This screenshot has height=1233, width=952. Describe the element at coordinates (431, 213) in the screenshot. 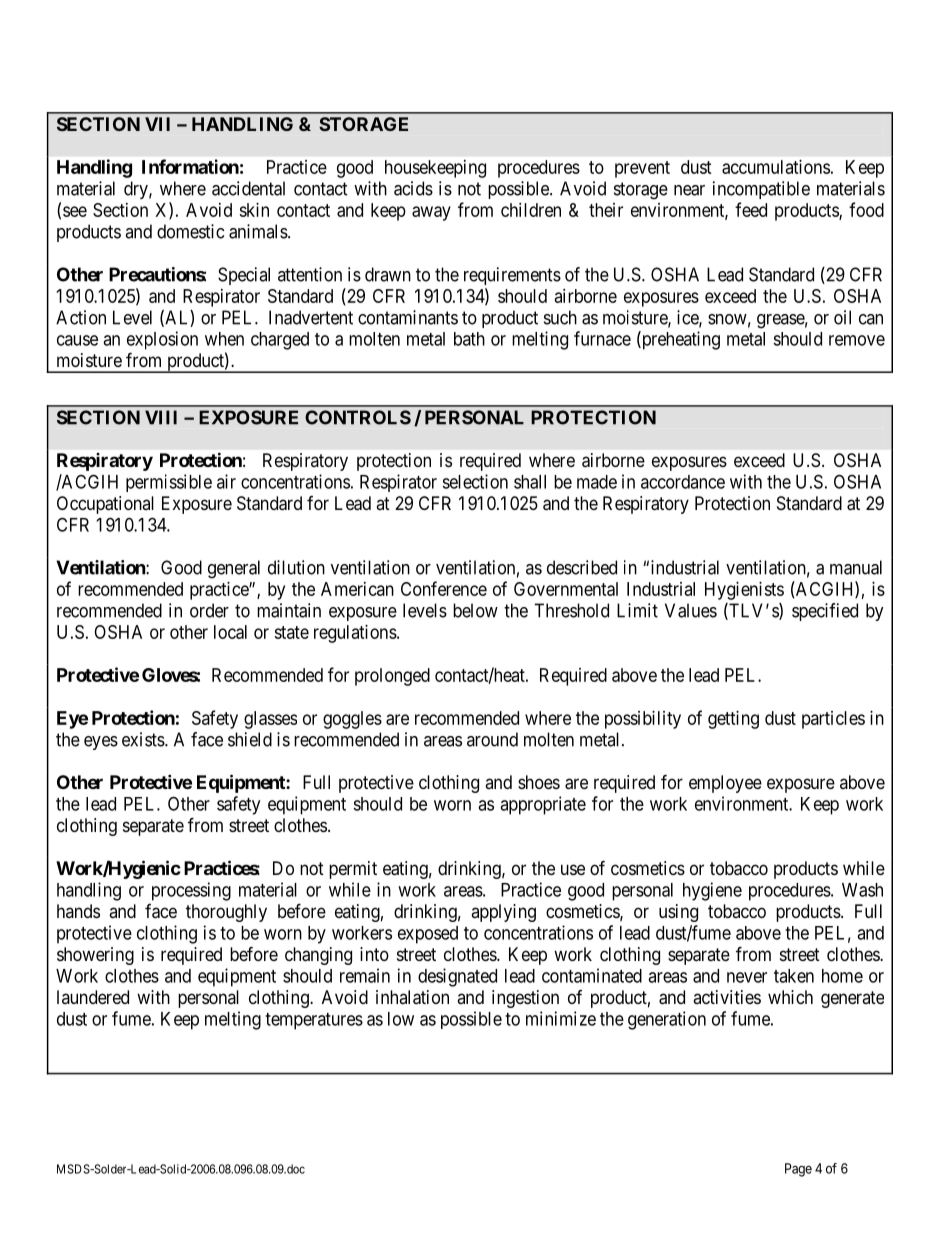

I see `away` at that location.
